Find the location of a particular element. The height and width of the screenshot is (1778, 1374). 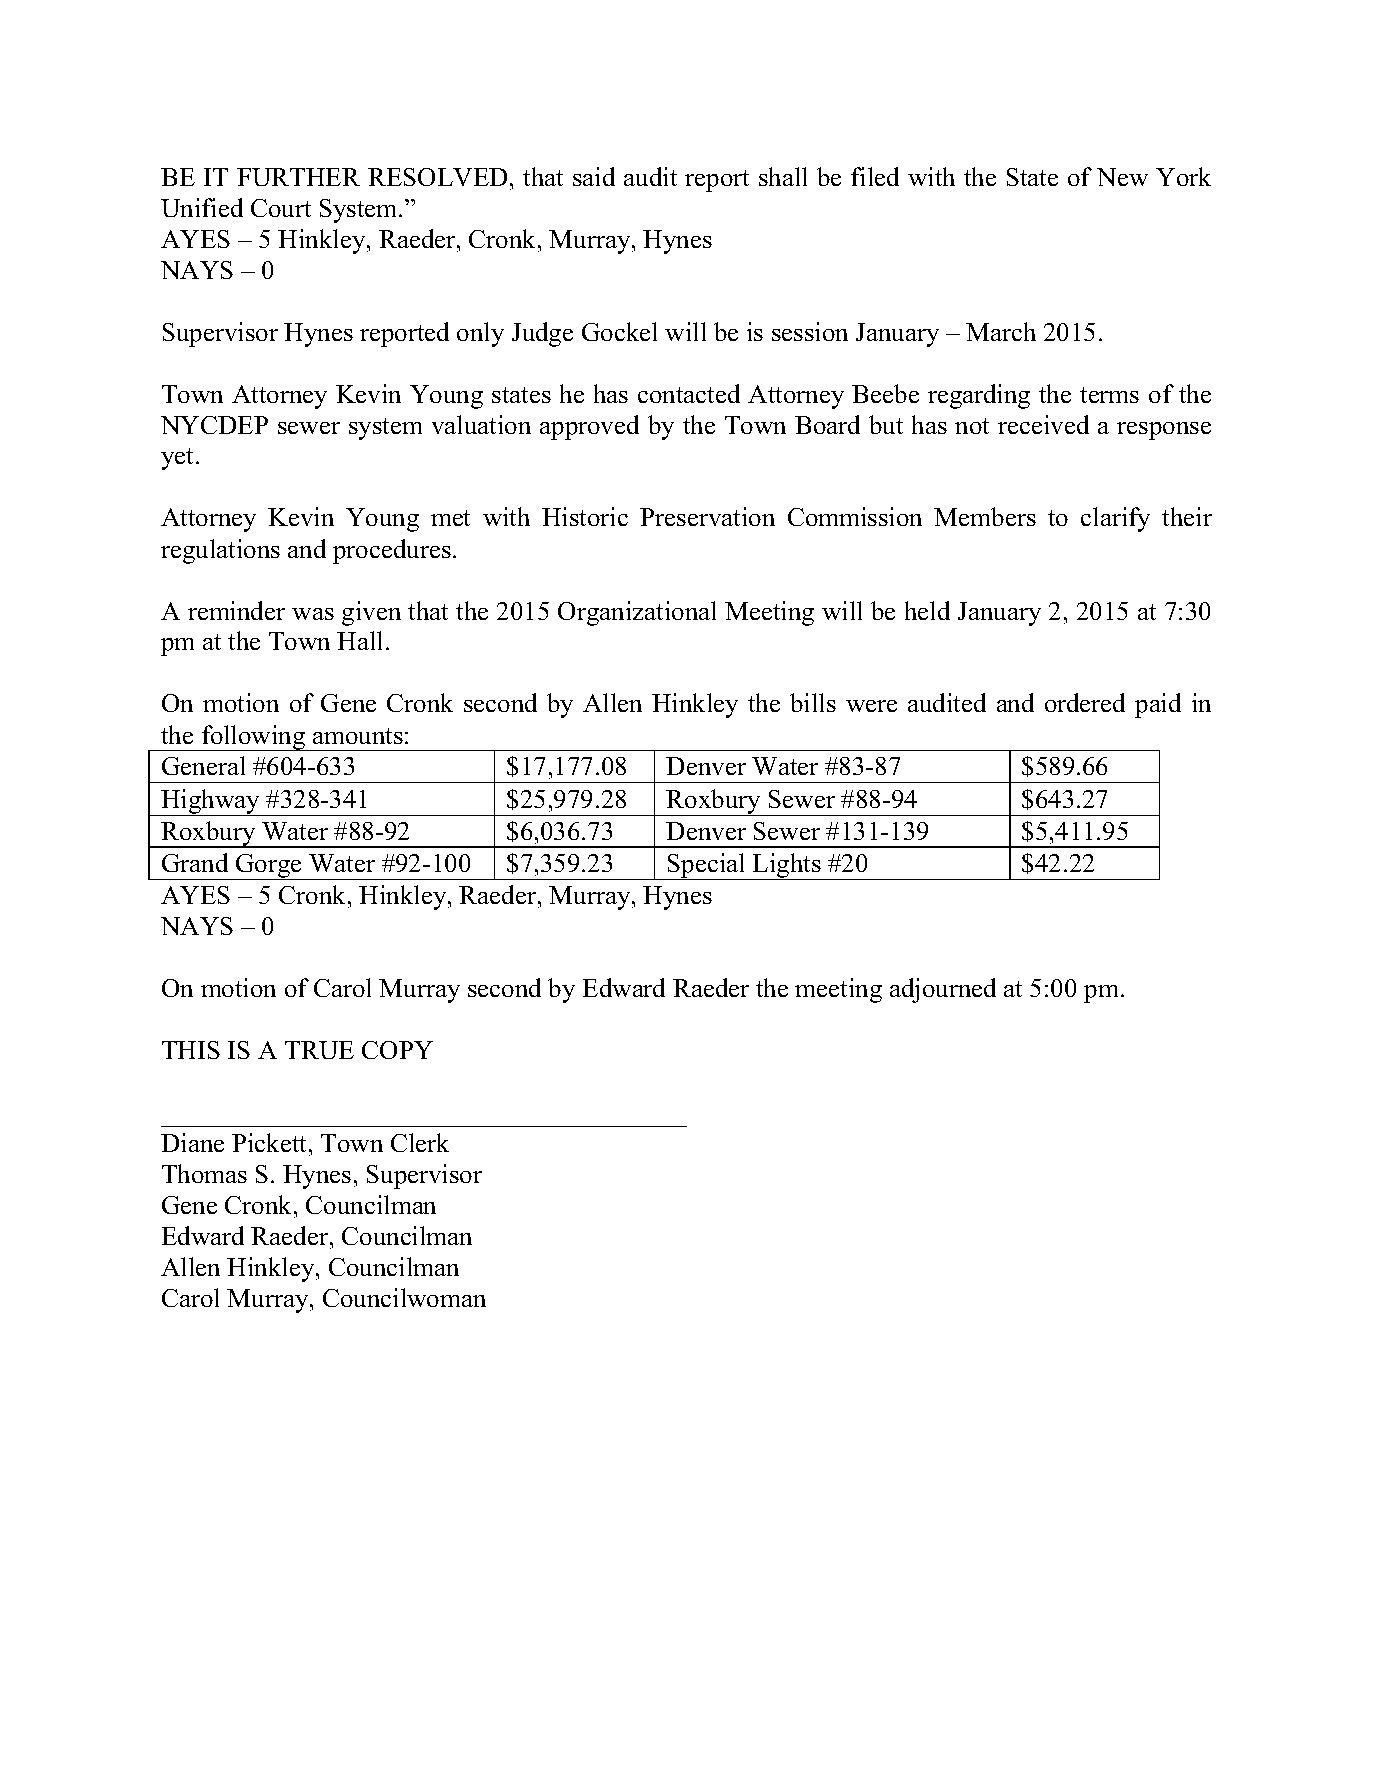

ordered is located at coordinates (1085, 702).
